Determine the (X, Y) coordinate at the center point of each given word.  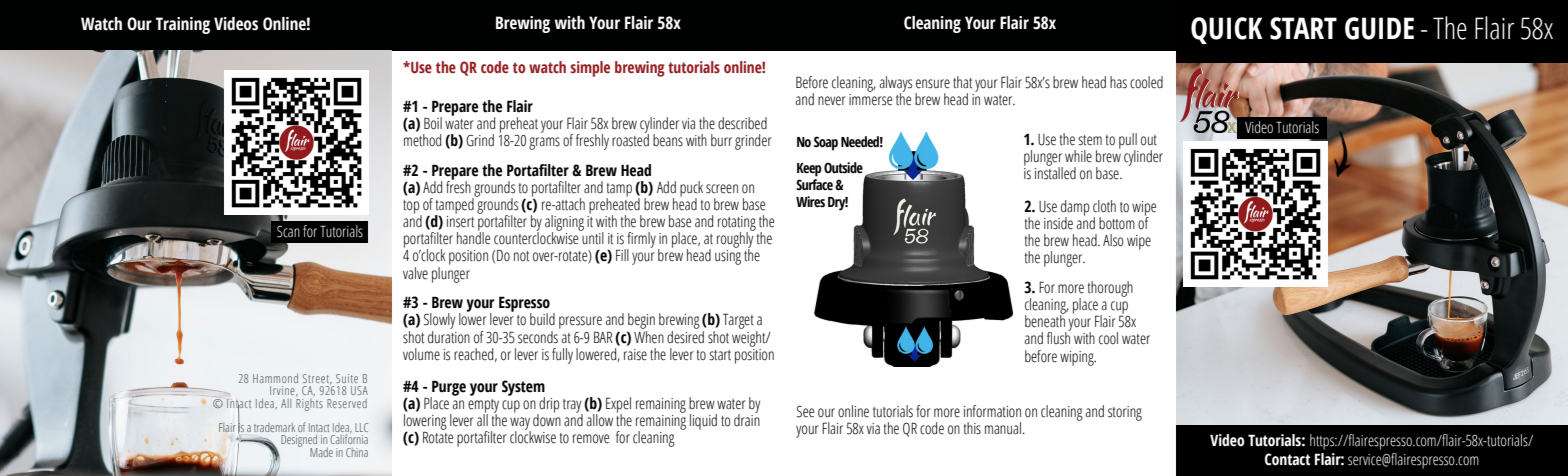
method (422, 140)
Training (182, 25)
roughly (735, 240)
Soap (826, 143)
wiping (1078, 358)
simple (590, 69)
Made (321, 452)
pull (1128, 142)
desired (685, 336)
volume (421, 354)
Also (1113, 240)
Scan (288, 232)
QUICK (1227, 30)
